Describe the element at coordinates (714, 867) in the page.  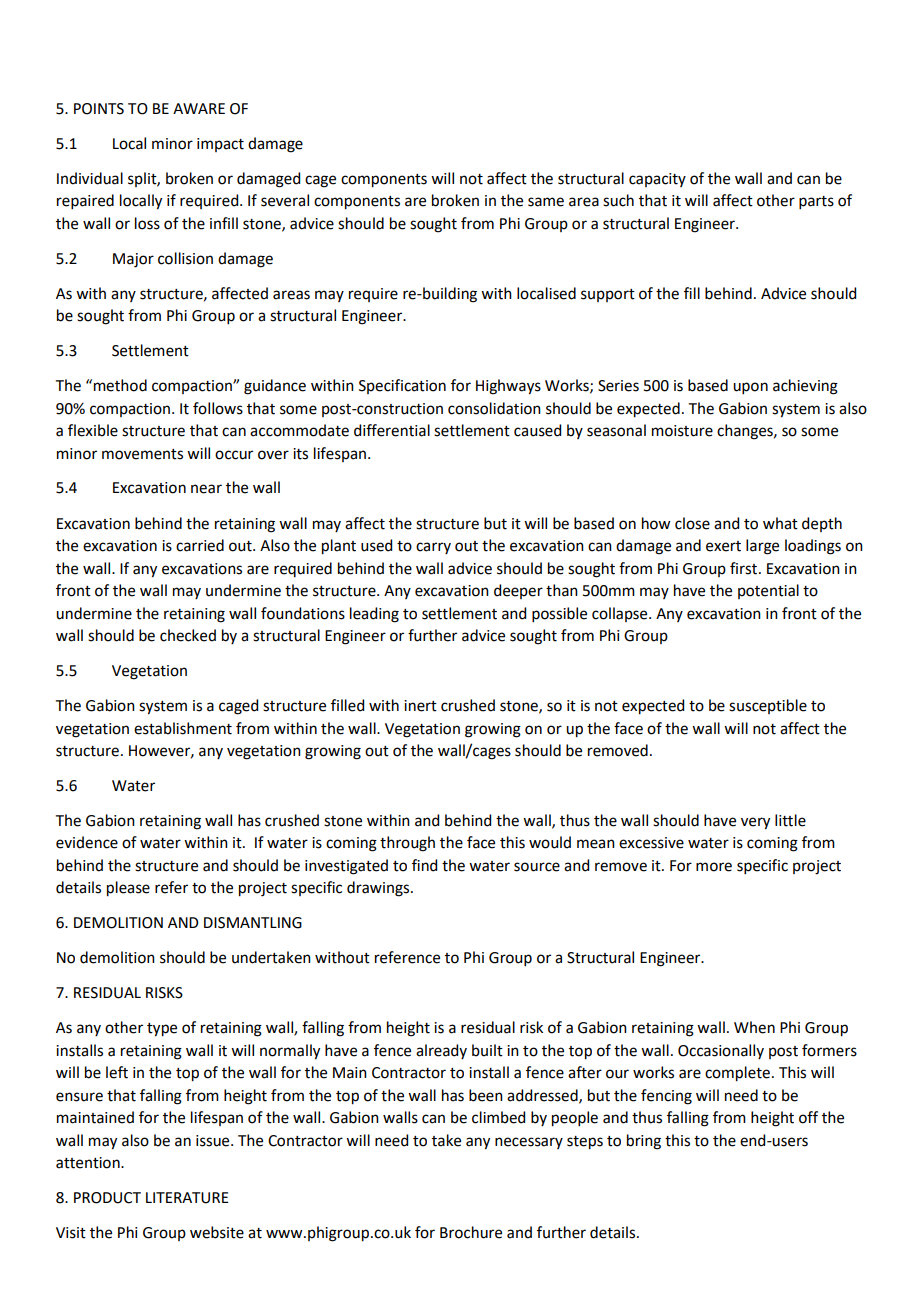
I see `more` at that location.
